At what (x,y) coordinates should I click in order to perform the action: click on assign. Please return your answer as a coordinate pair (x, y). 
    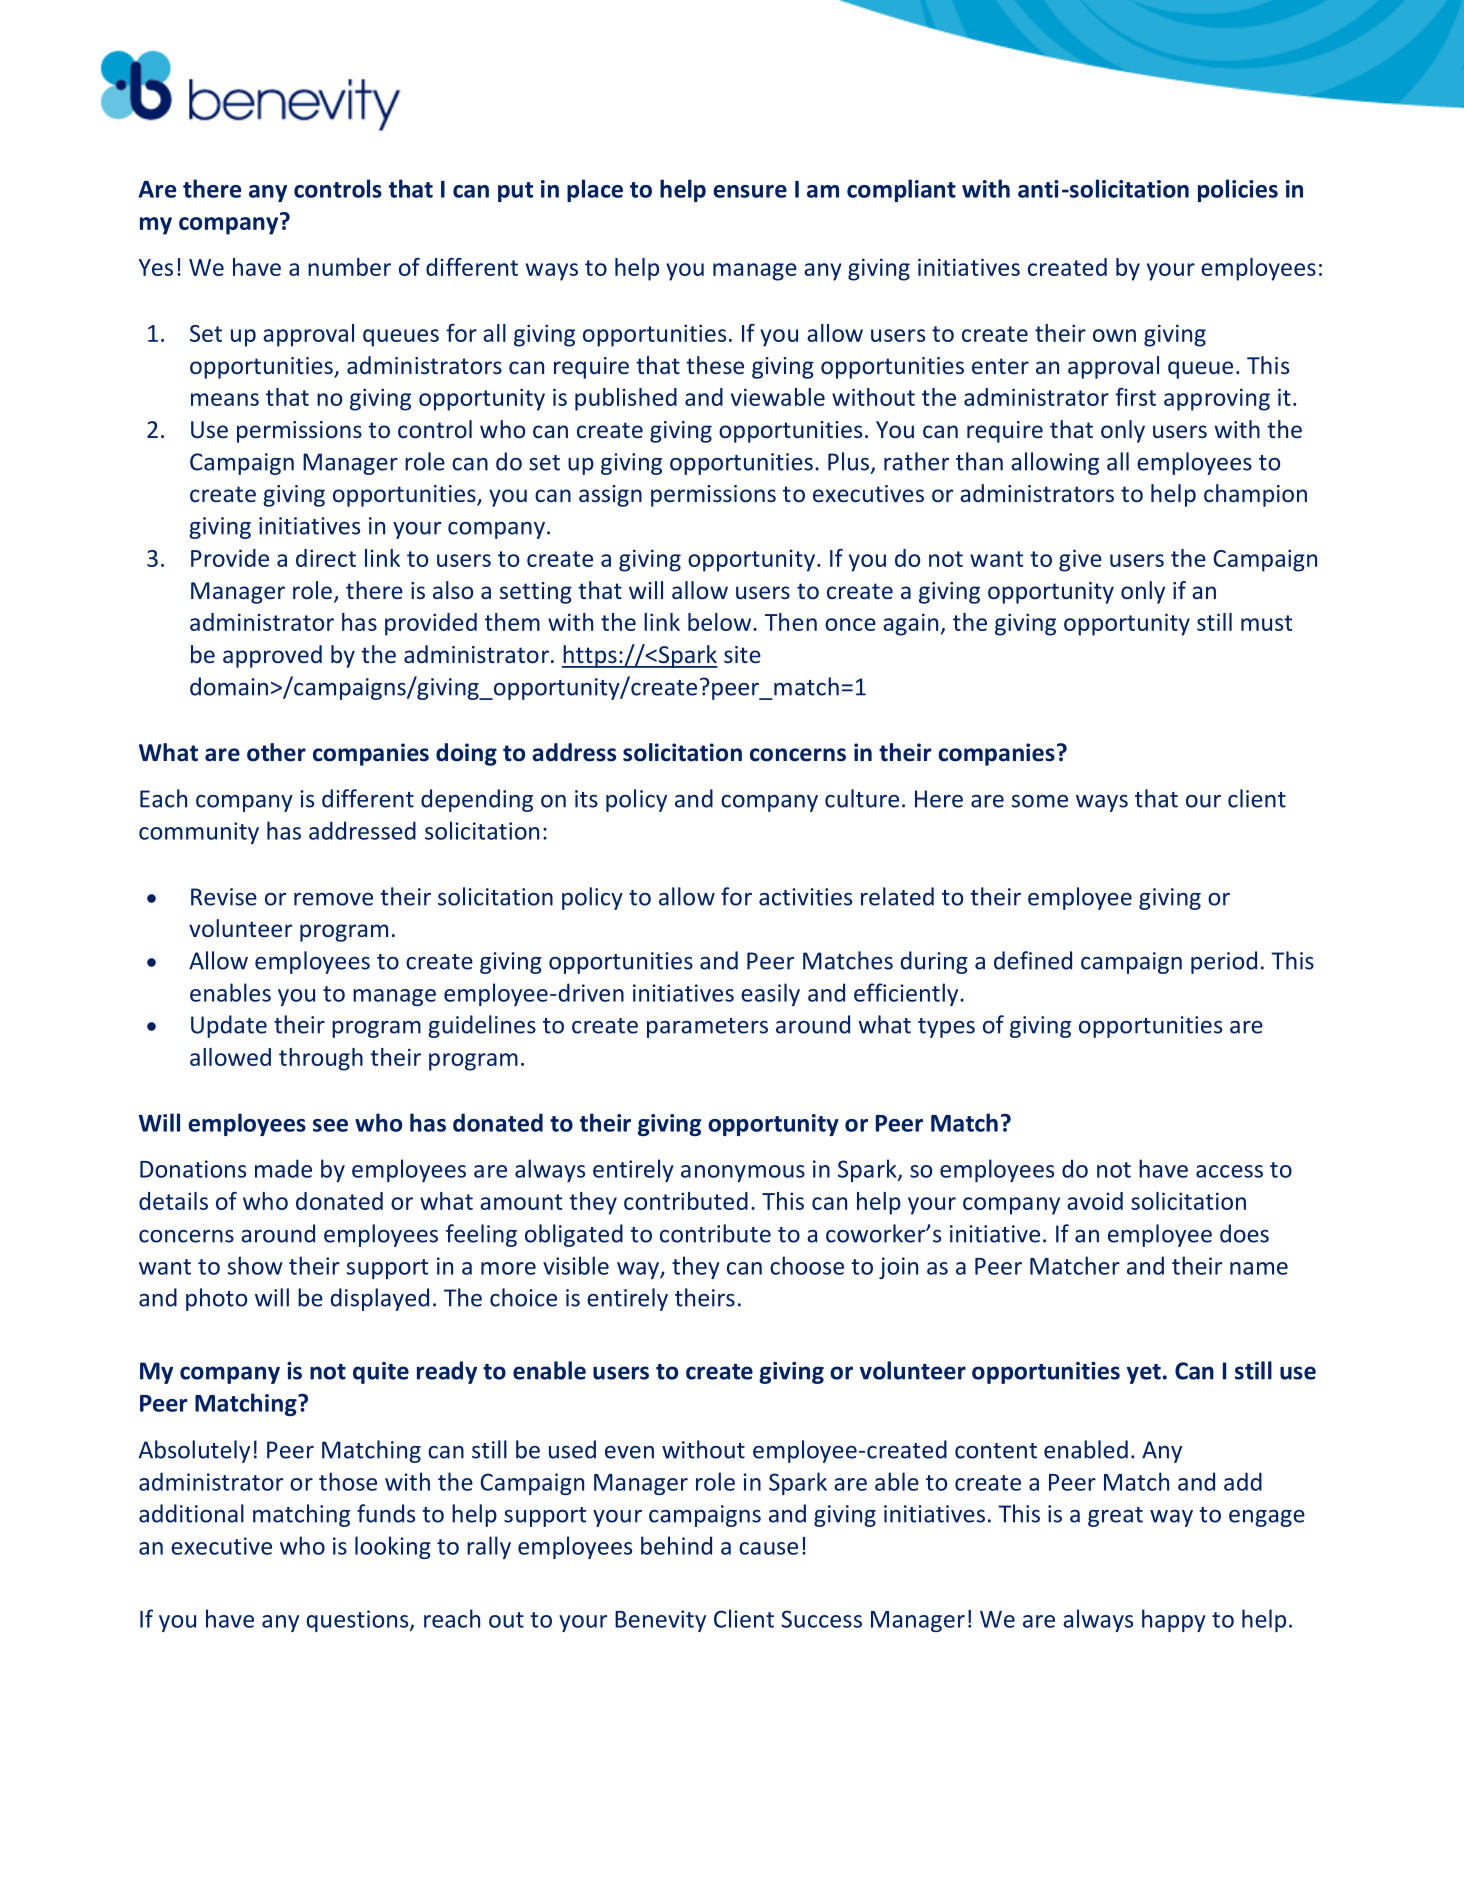
    Looking at the image, I should click on (610, 496).
